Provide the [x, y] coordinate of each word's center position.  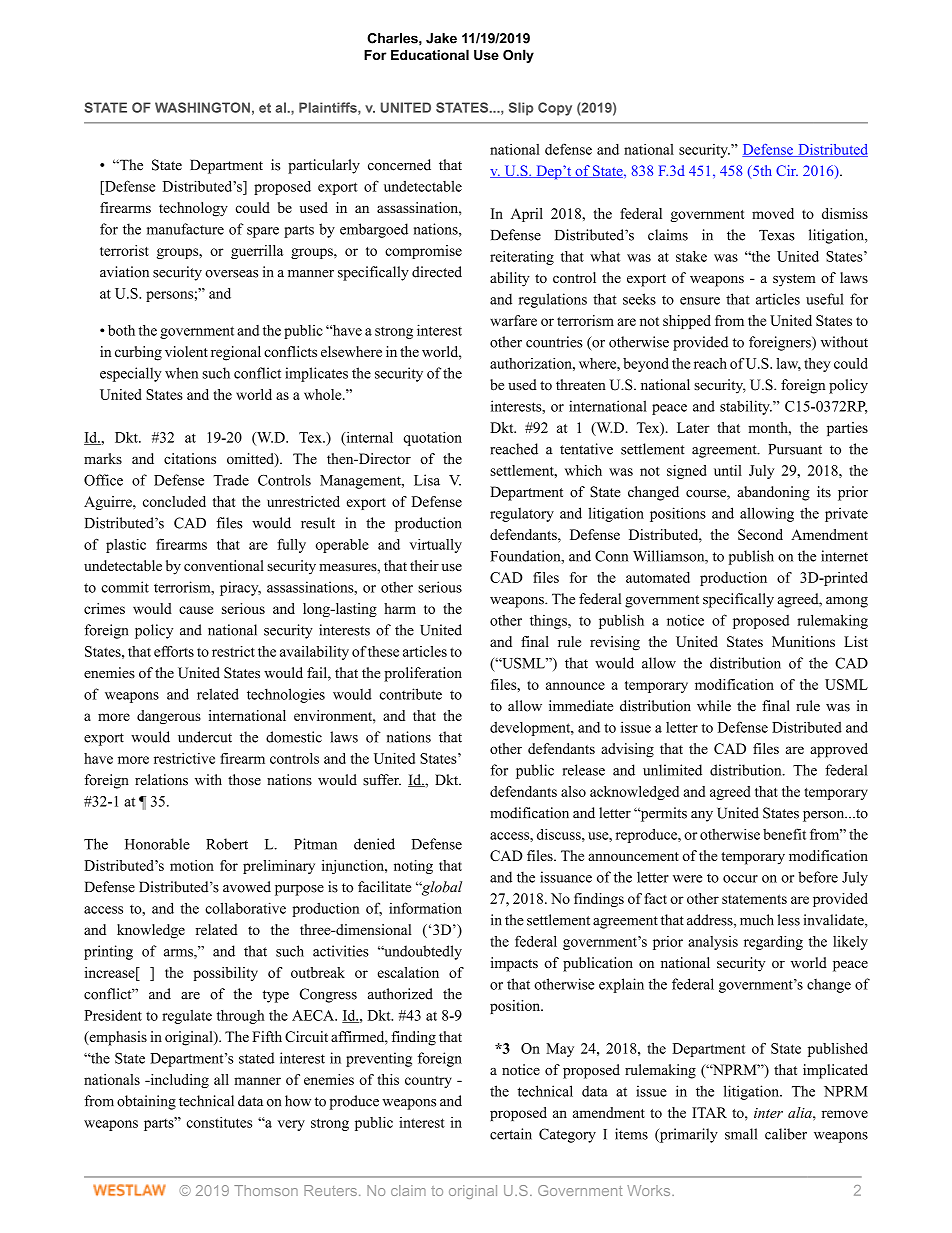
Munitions [803, 641]
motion [192, 865]
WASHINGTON [202, 107]
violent [186, 351]
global [440, 888]
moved [773, 213]
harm [400, 608]
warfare [513, 320]
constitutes [219, 1122]
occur [740, 879]
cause [196, 610]
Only [518, 56]
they [817, 365]
